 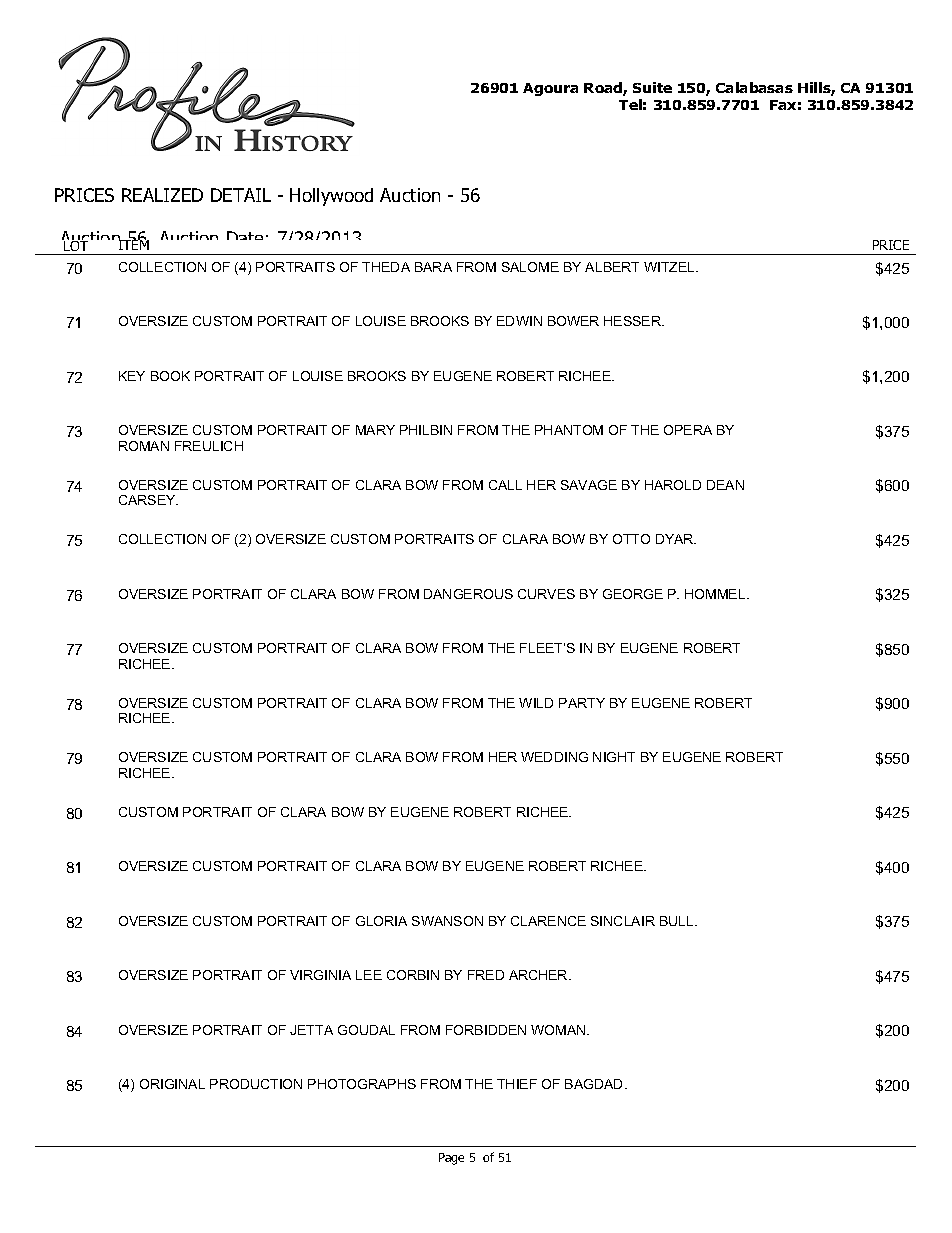 I want to click on Hollywood, so click(x=331, y=197).
